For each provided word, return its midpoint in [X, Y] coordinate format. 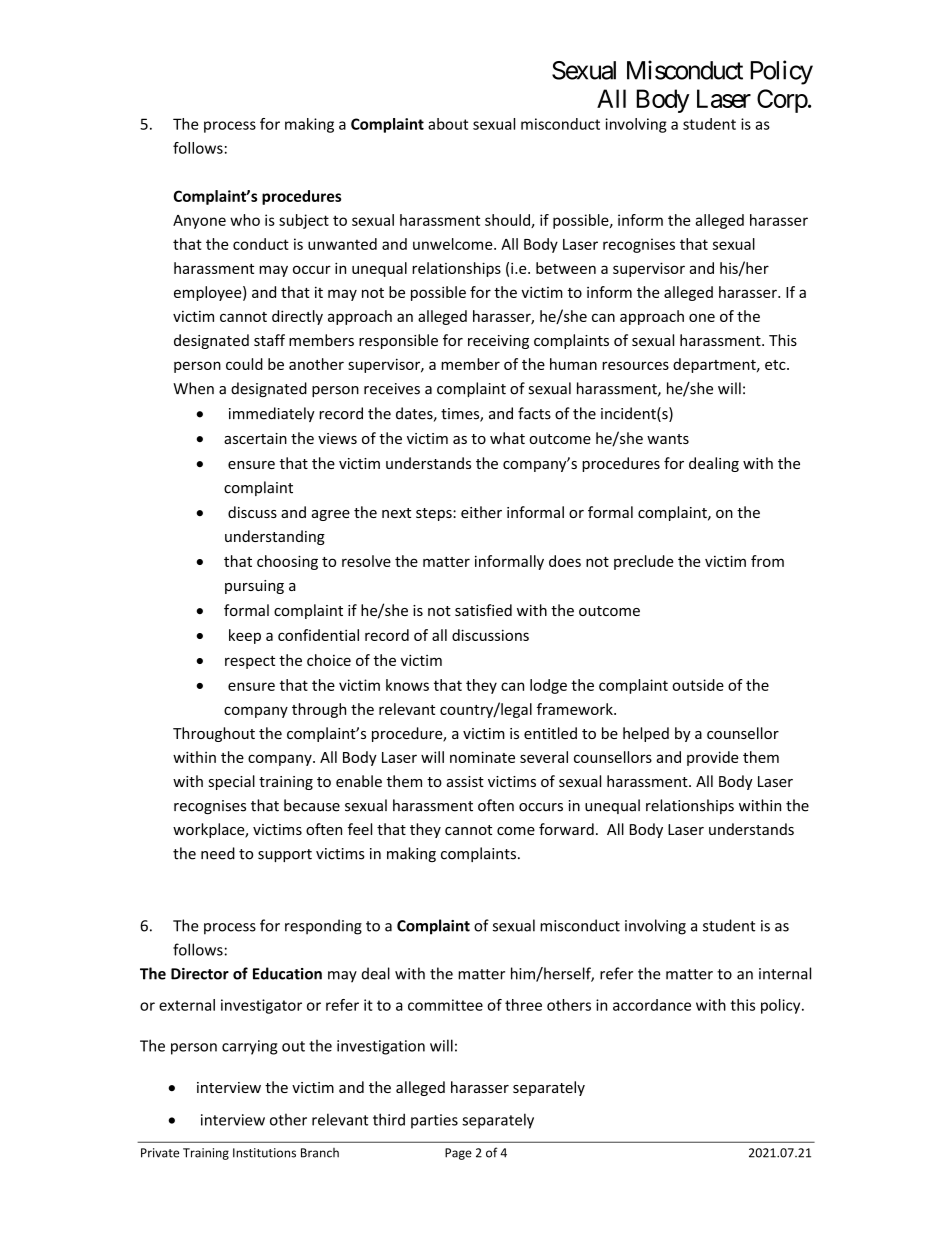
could [244, 364]
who [245, 220]
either [481, 512]
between [566, 268]
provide [713, 758]
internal [785, 973]
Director [200, 974]
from [767, 561]
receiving [498, 342]
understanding [275, 537]
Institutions [264, 1153]
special [232, 782]
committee [445, 1005]
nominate [482, 757]
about [448, 124]
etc [776, 365]
